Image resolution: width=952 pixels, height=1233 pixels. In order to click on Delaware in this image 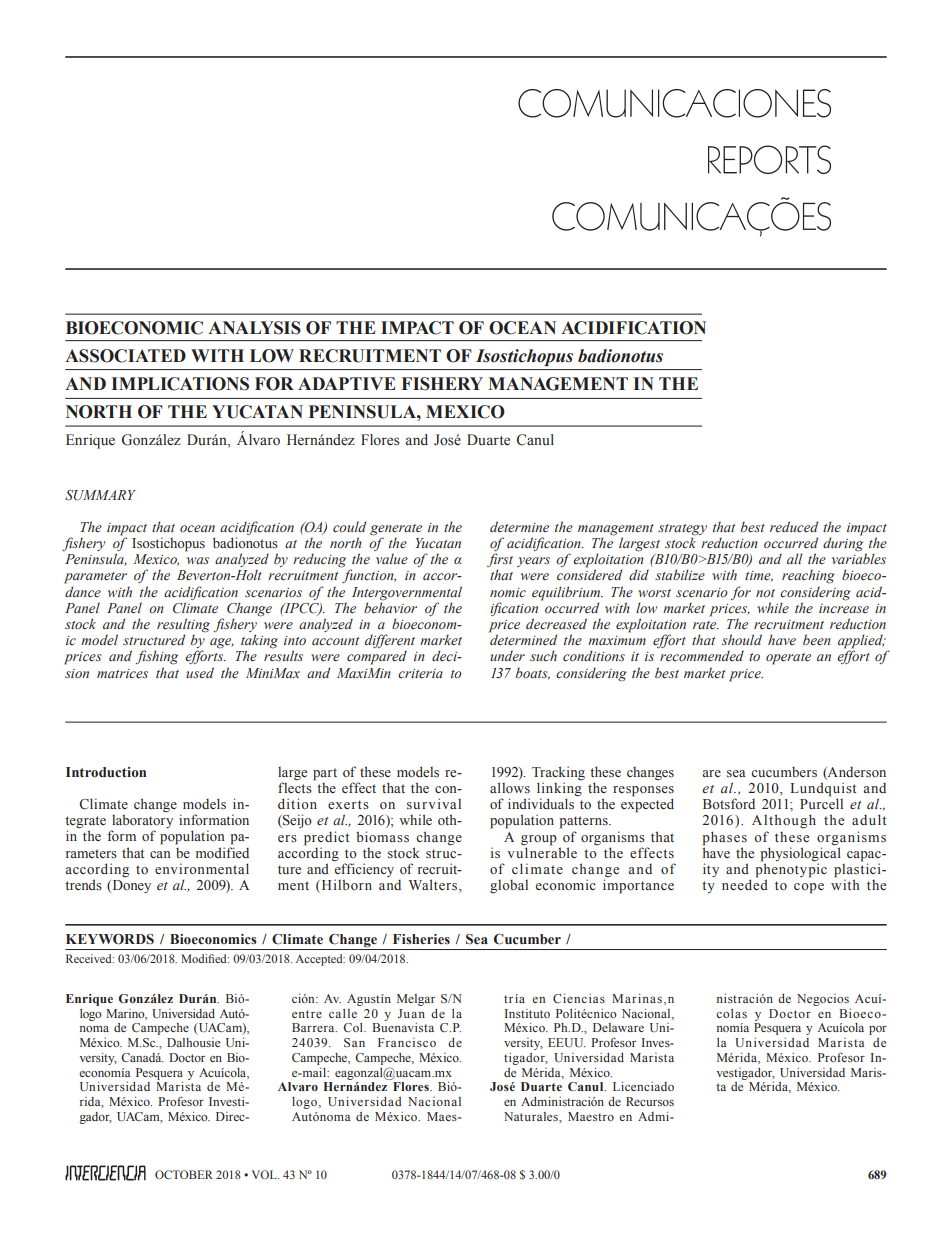, I will do `click(618, 1027)`.
